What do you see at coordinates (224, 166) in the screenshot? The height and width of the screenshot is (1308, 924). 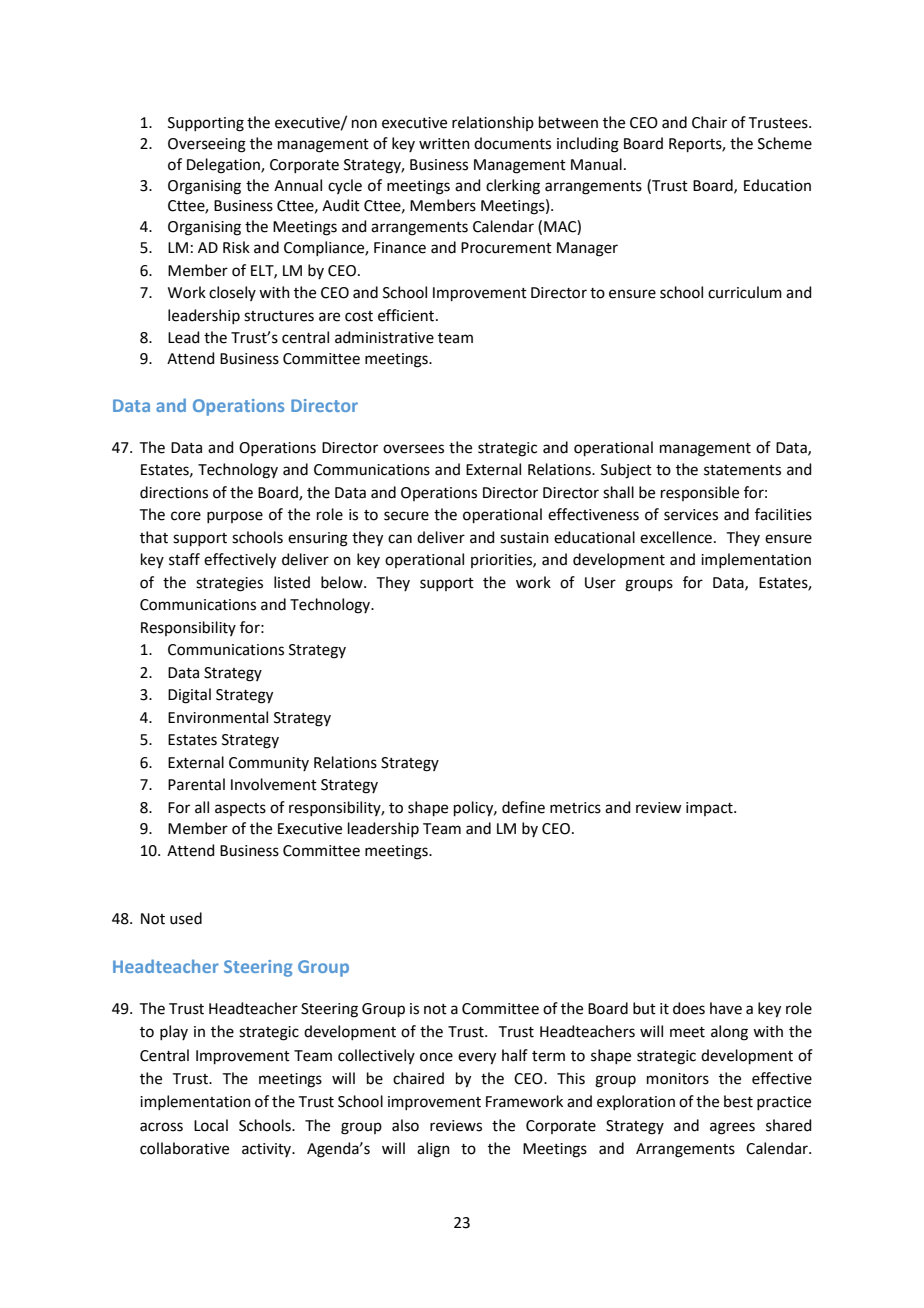 I see `Delegation` at bounding box center [224, 166].
